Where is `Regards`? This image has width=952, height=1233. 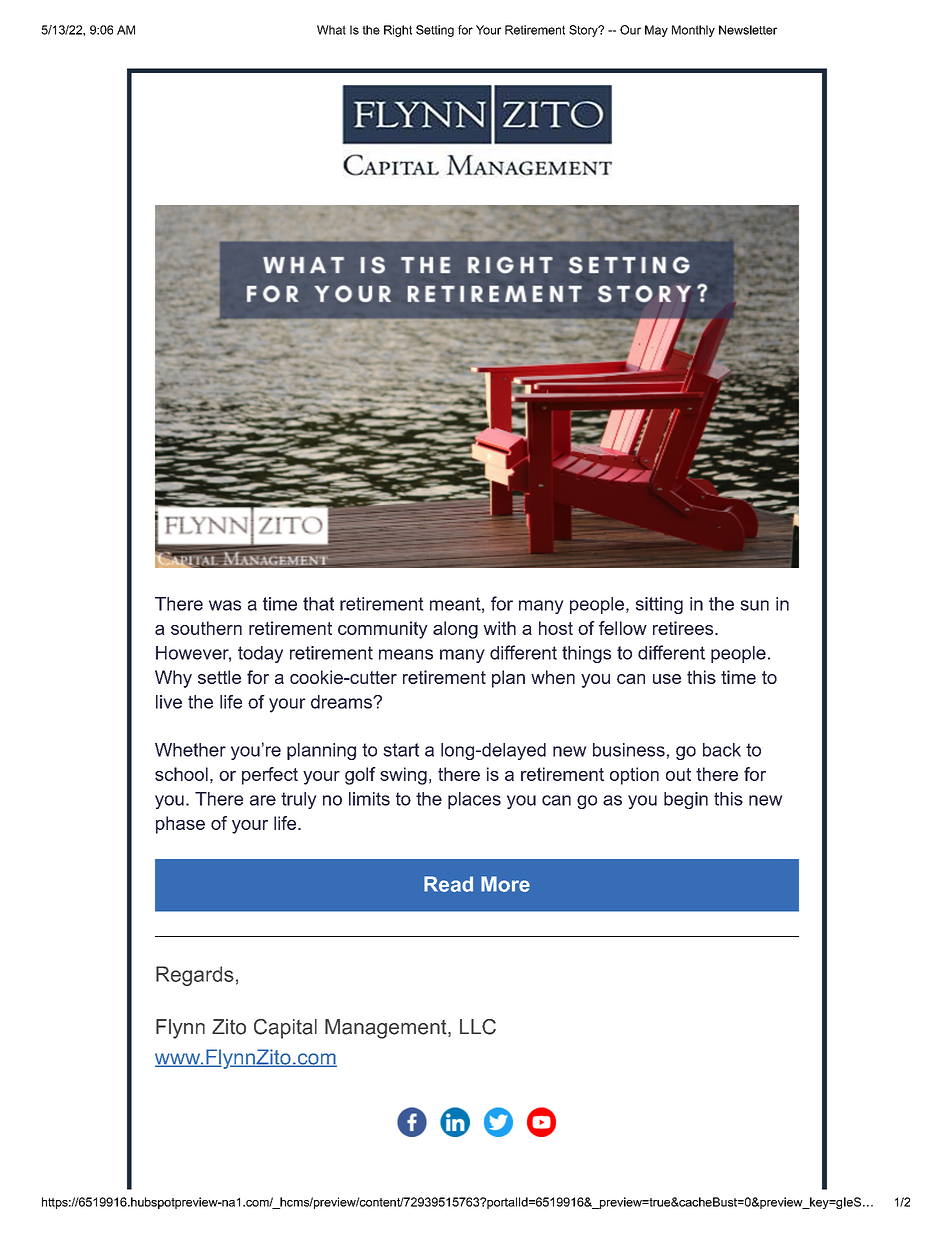 Regards is located at coordinates (195, 976).
